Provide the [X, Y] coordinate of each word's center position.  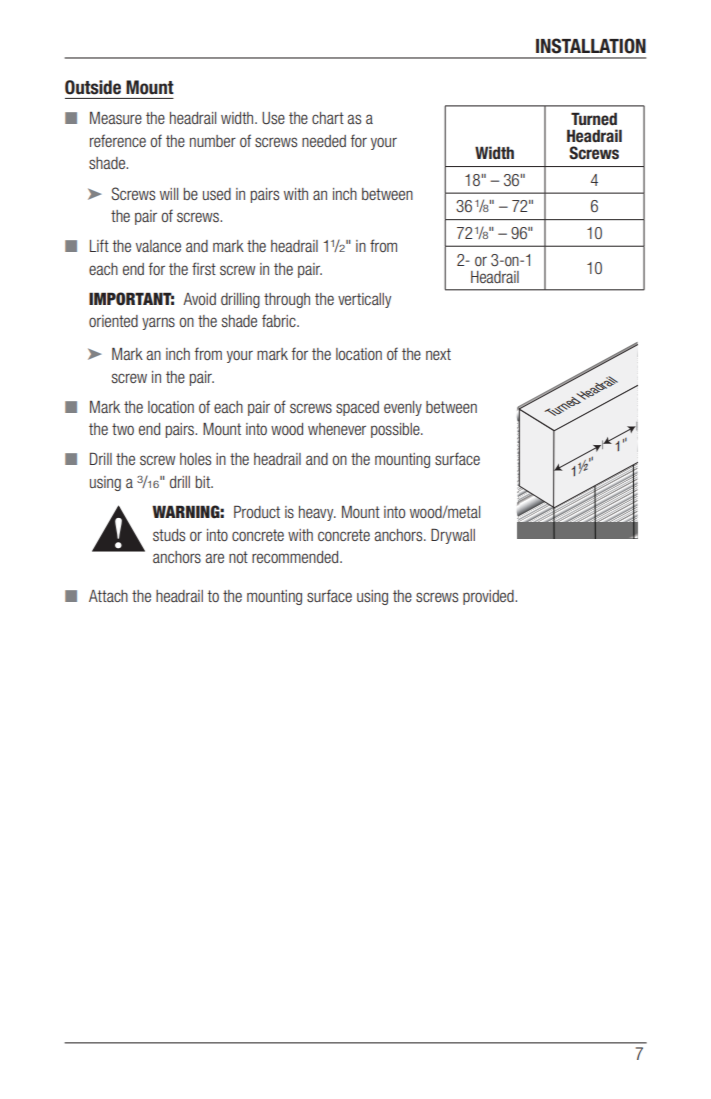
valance [158, 246]
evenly [403, 408]
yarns [158, 323]
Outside [93, 87]
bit [204, 482]
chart [328, 118]
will [169, 194]
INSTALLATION [591, 46]
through [287, 300]
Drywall [453, 536]
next [438, 354]
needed [324, 141]
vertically [364, 300]
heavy [317, 513]
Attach [108, 596]
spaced [357, 408]
